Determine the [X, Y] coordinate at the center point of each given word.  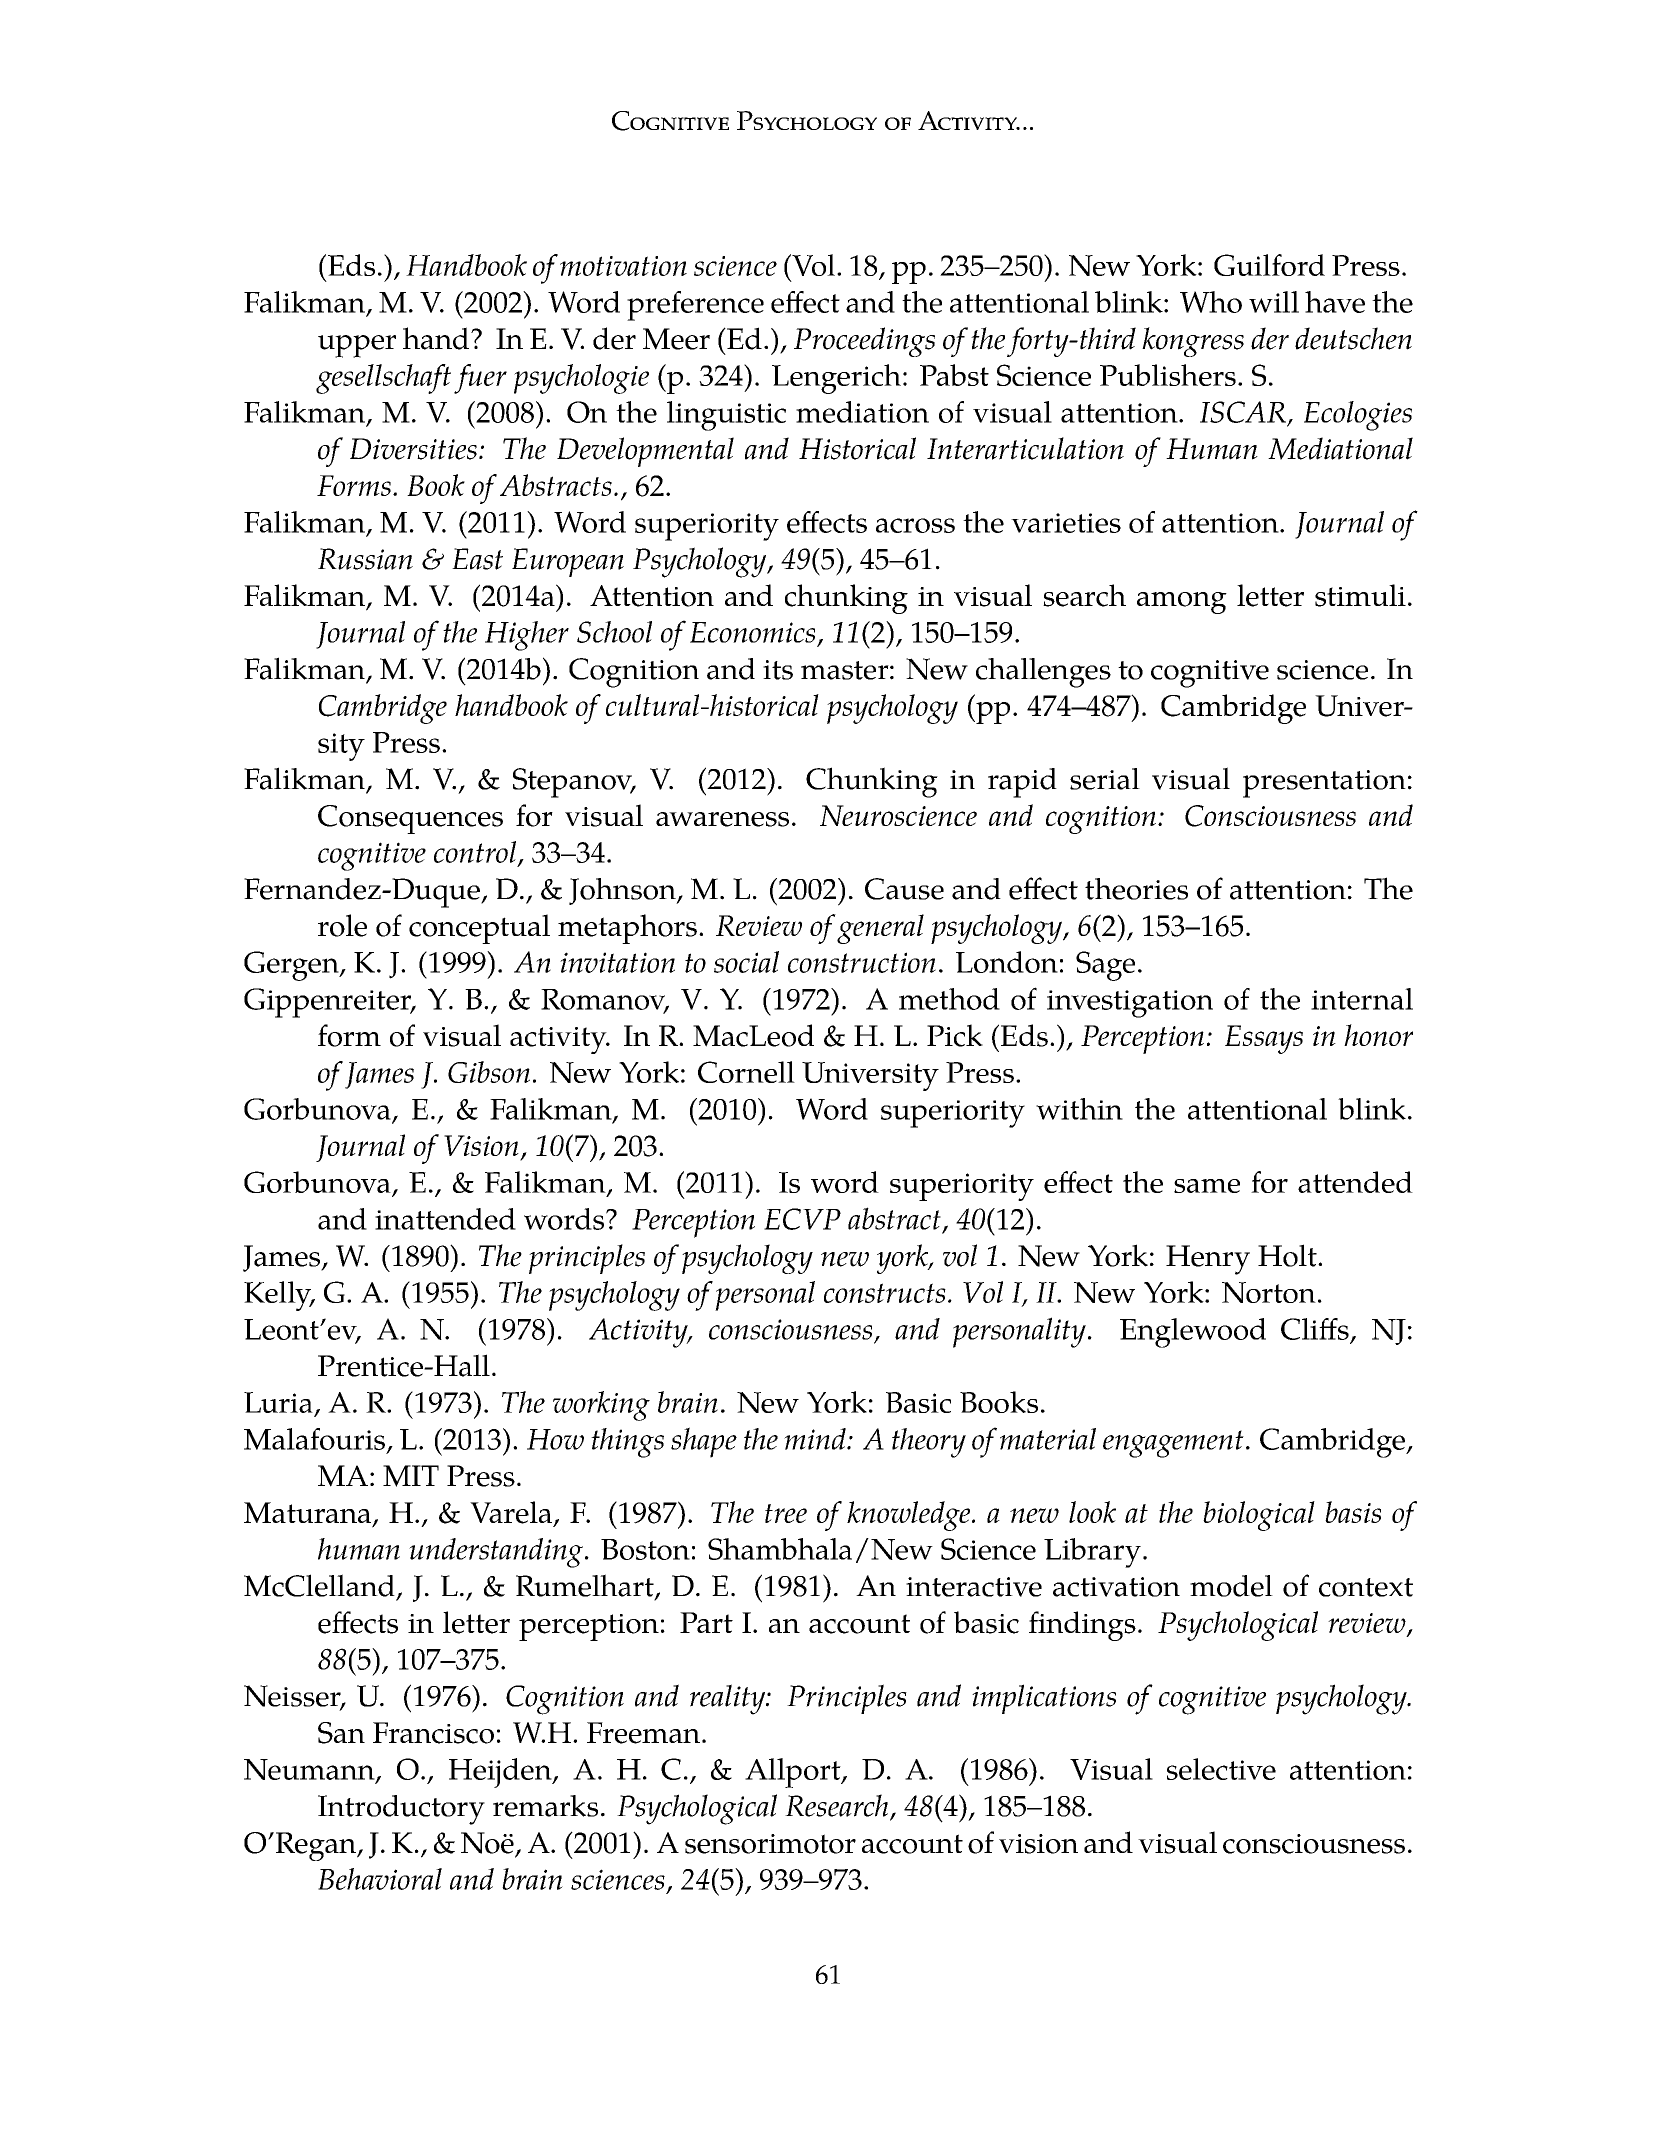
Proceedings [864, 342]
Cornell [746, 1072]
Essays [1264, 1039]
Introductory [401, 1810]
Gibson [489, 1072]
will [1274, 302]
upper [357, 346]
